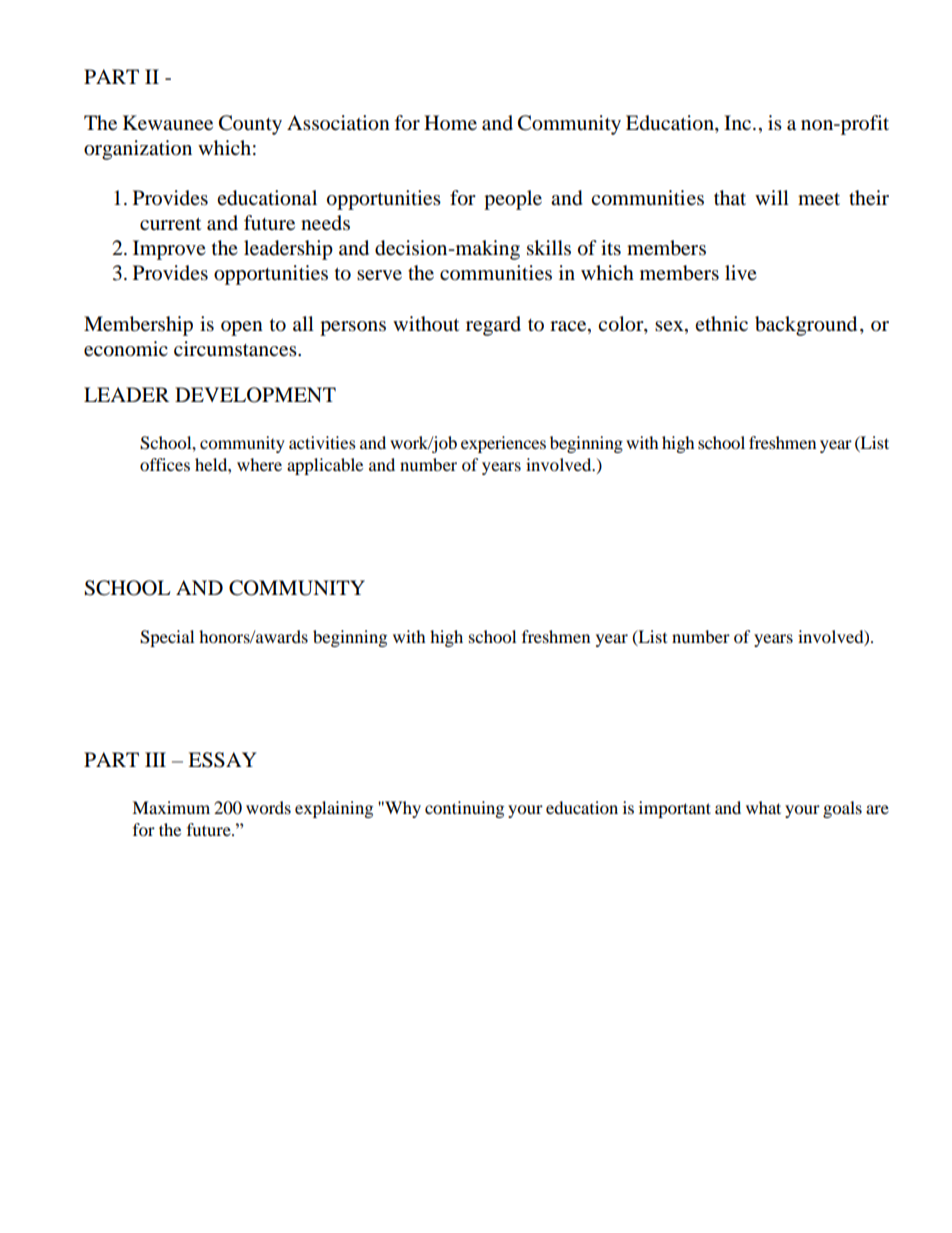 The image size is (952, 1233). Describe the element at coordinates (464, 809) in the screenshot. I see `continuing` at that location.
